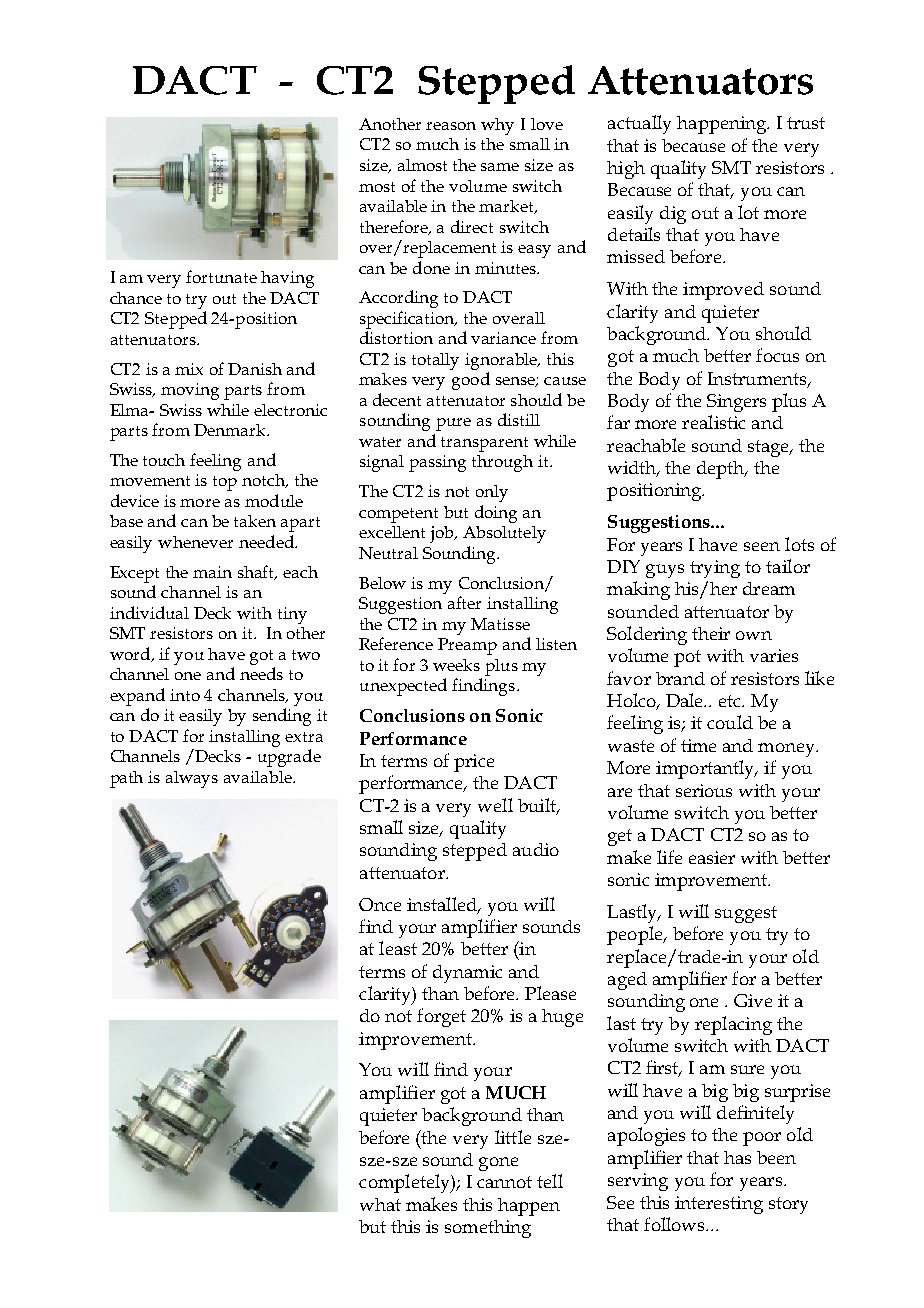 The width and height of the screenshot is (924, 1308). Describe the element at coordinates (500, 167) in the screenshot. I see `same` at that location.
